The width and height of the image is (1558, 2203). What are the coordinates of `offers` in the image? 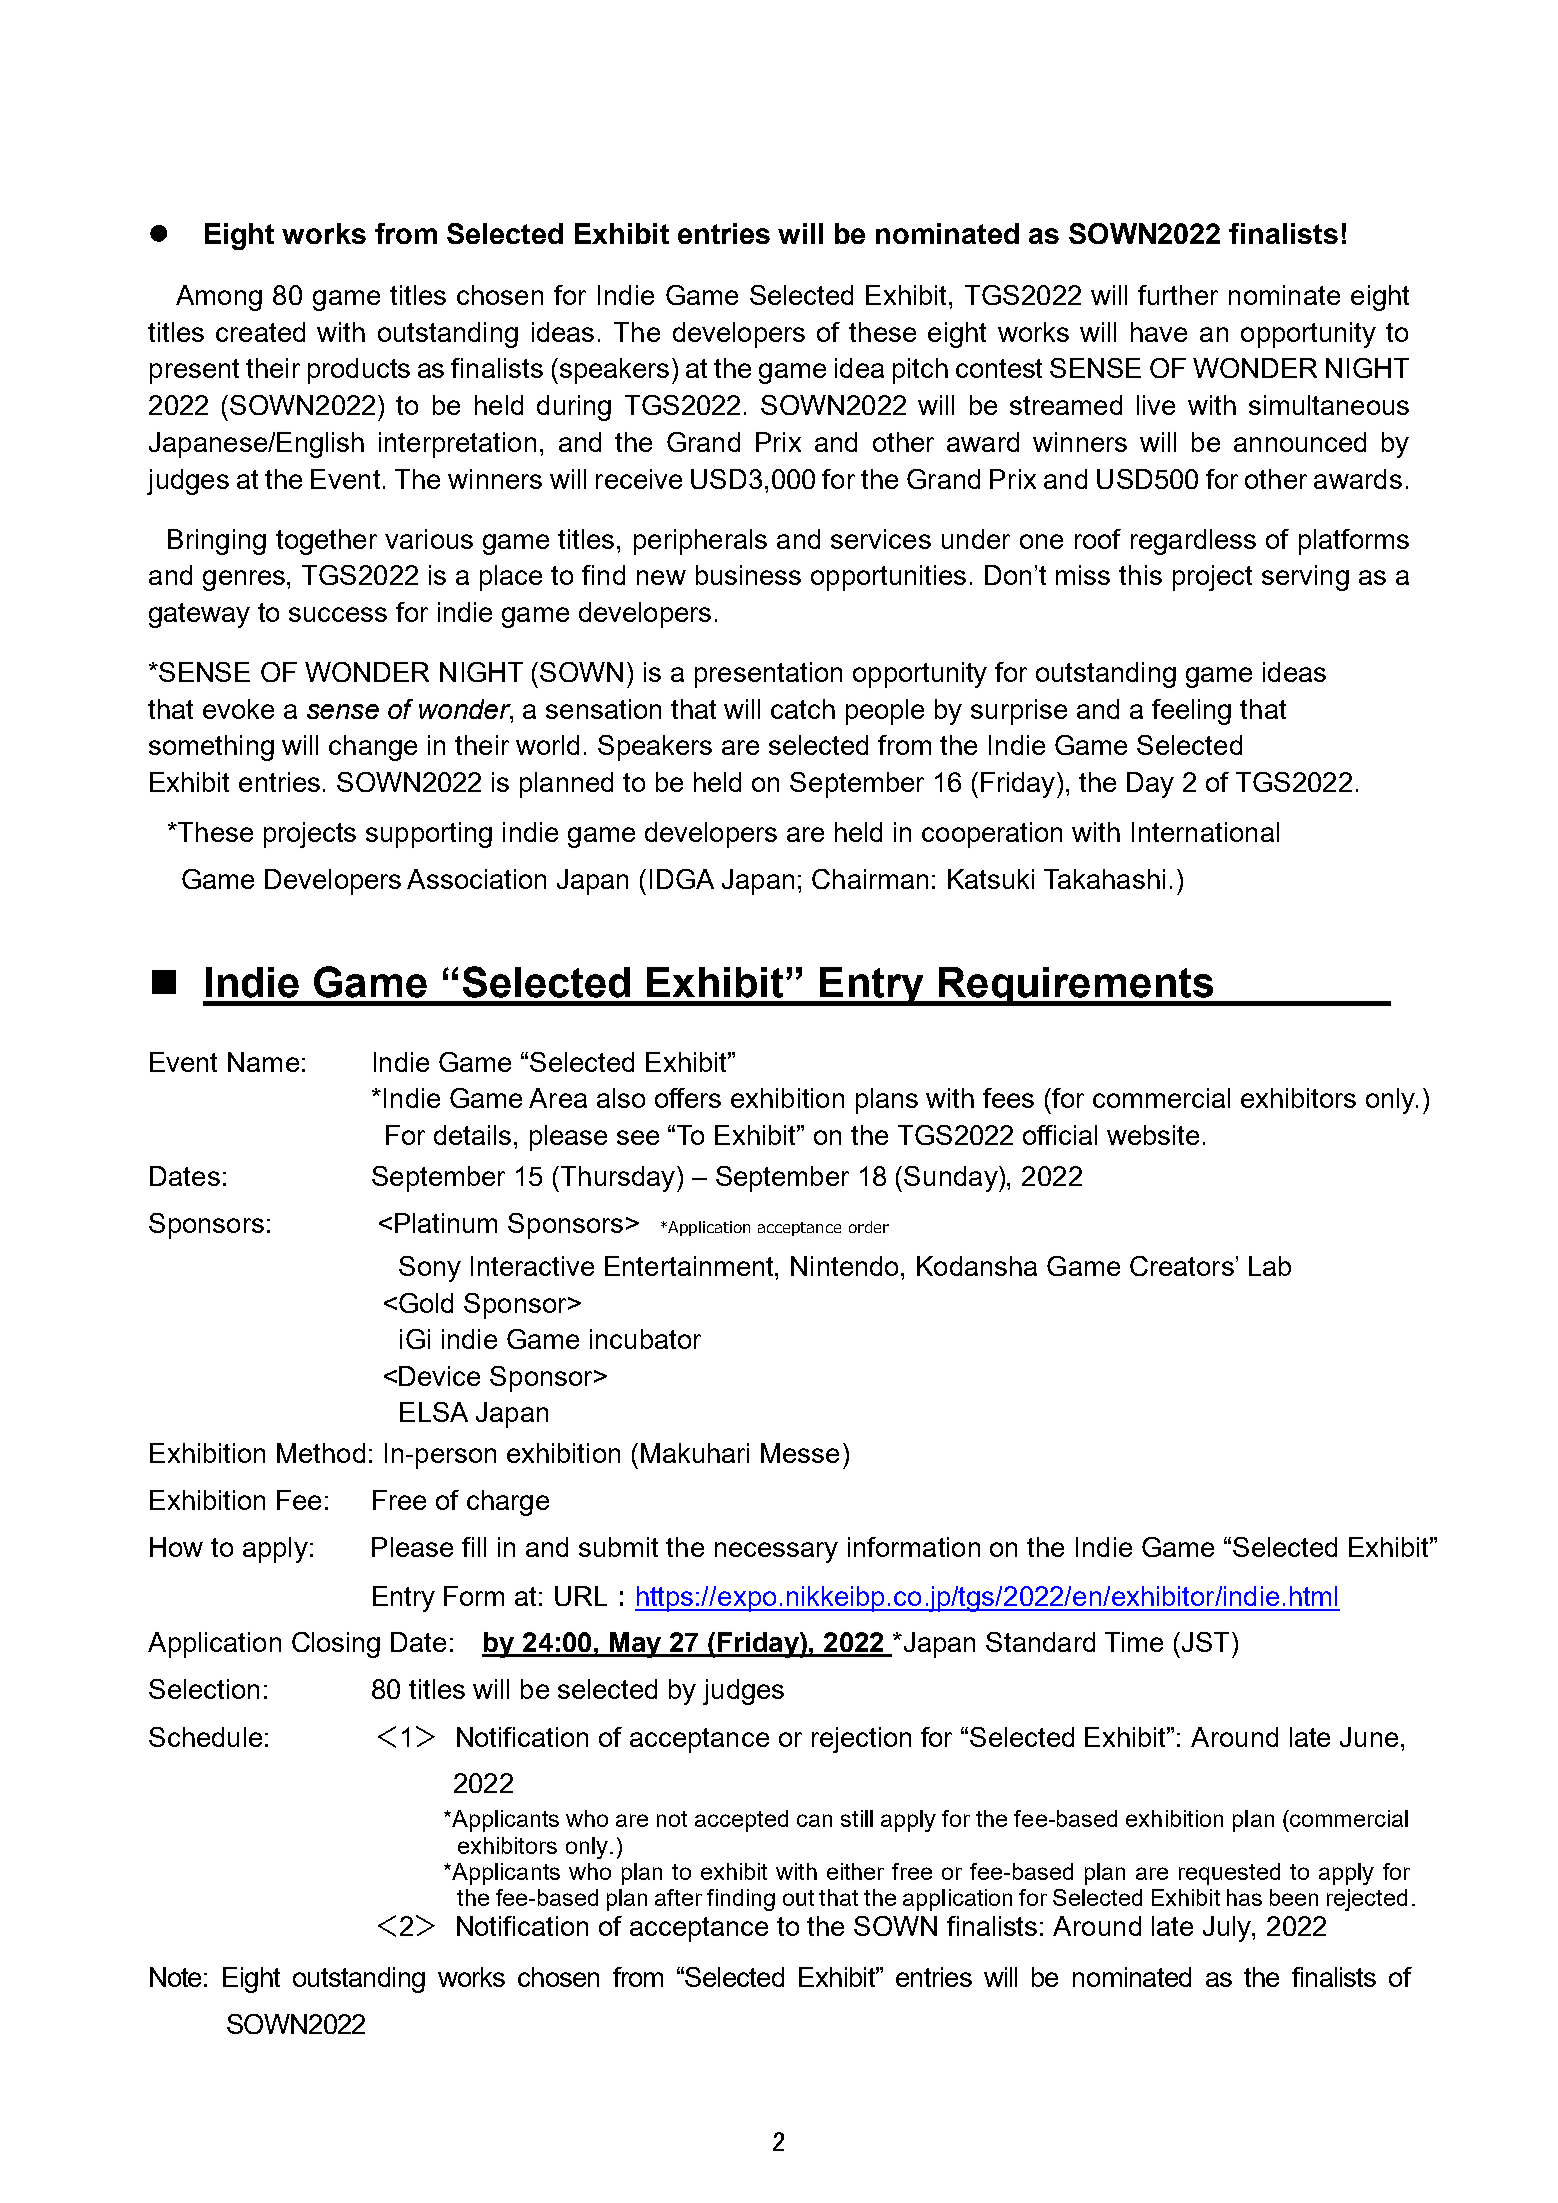 It's located at (688, 1098).
